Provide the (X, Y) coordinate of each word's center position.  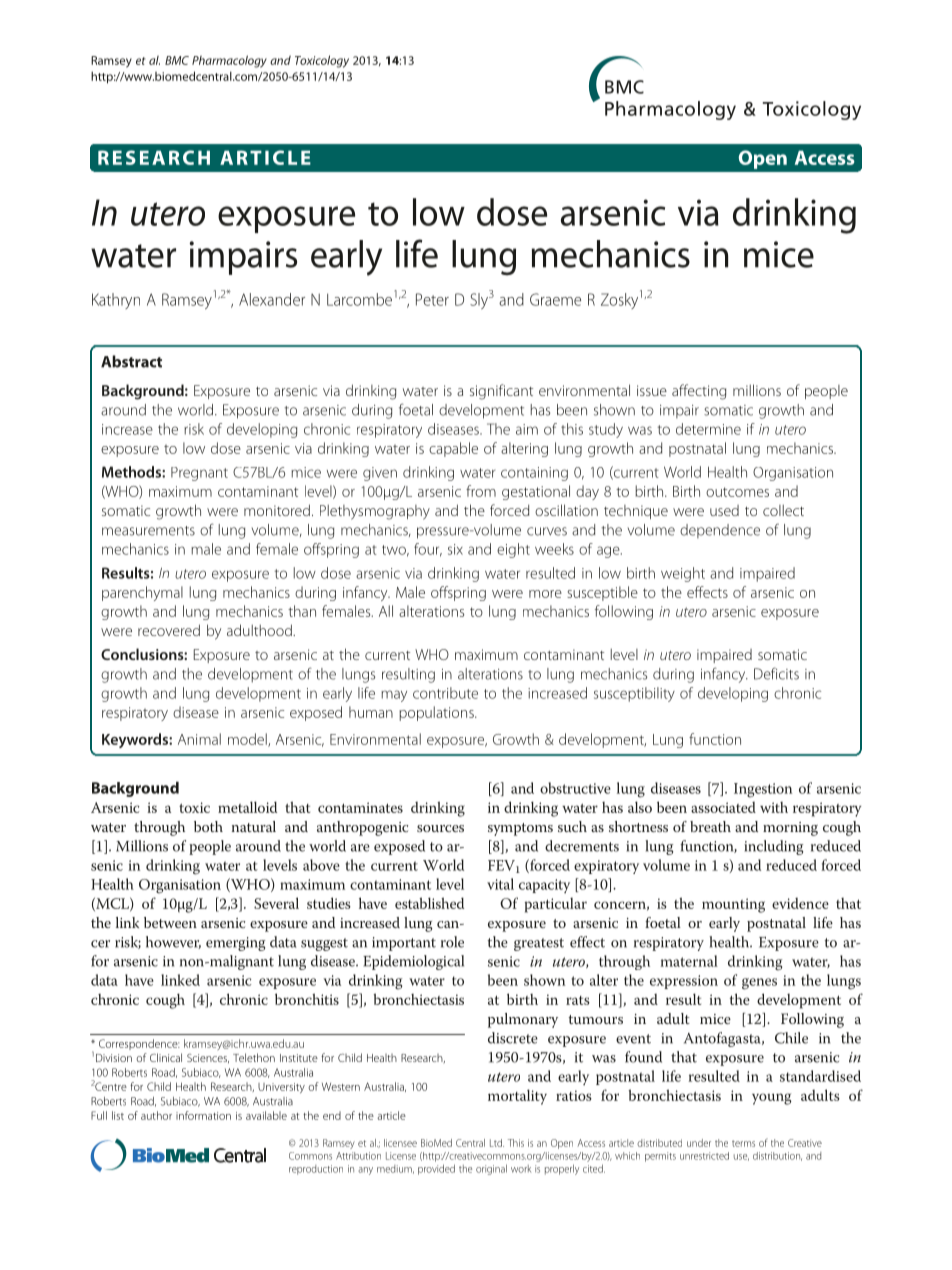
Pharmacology (229, 61)
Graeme (555, 299)
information (203, 1115)
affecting (699, 392)
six (455, 549)
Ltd (497, 1143)
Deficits (776, 673)
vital (500, 884)
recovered (169, 630)
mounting (733, 905)
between (170, 922)
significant (501, 392)
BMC (177, 60)
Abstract (131, 361)
